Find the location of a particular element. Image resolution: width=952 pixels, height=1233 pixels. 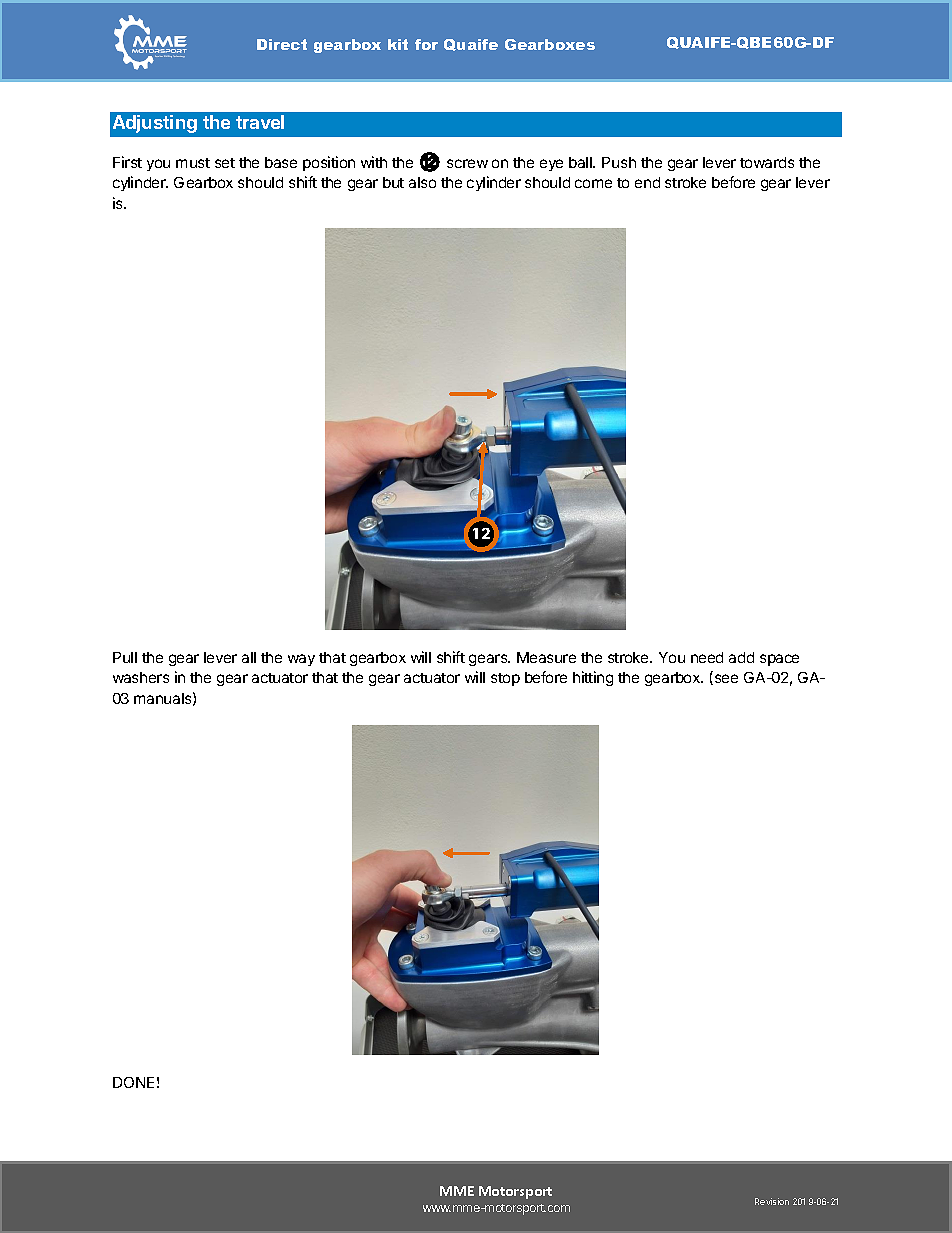

see is located at coordinates (725, 679).
